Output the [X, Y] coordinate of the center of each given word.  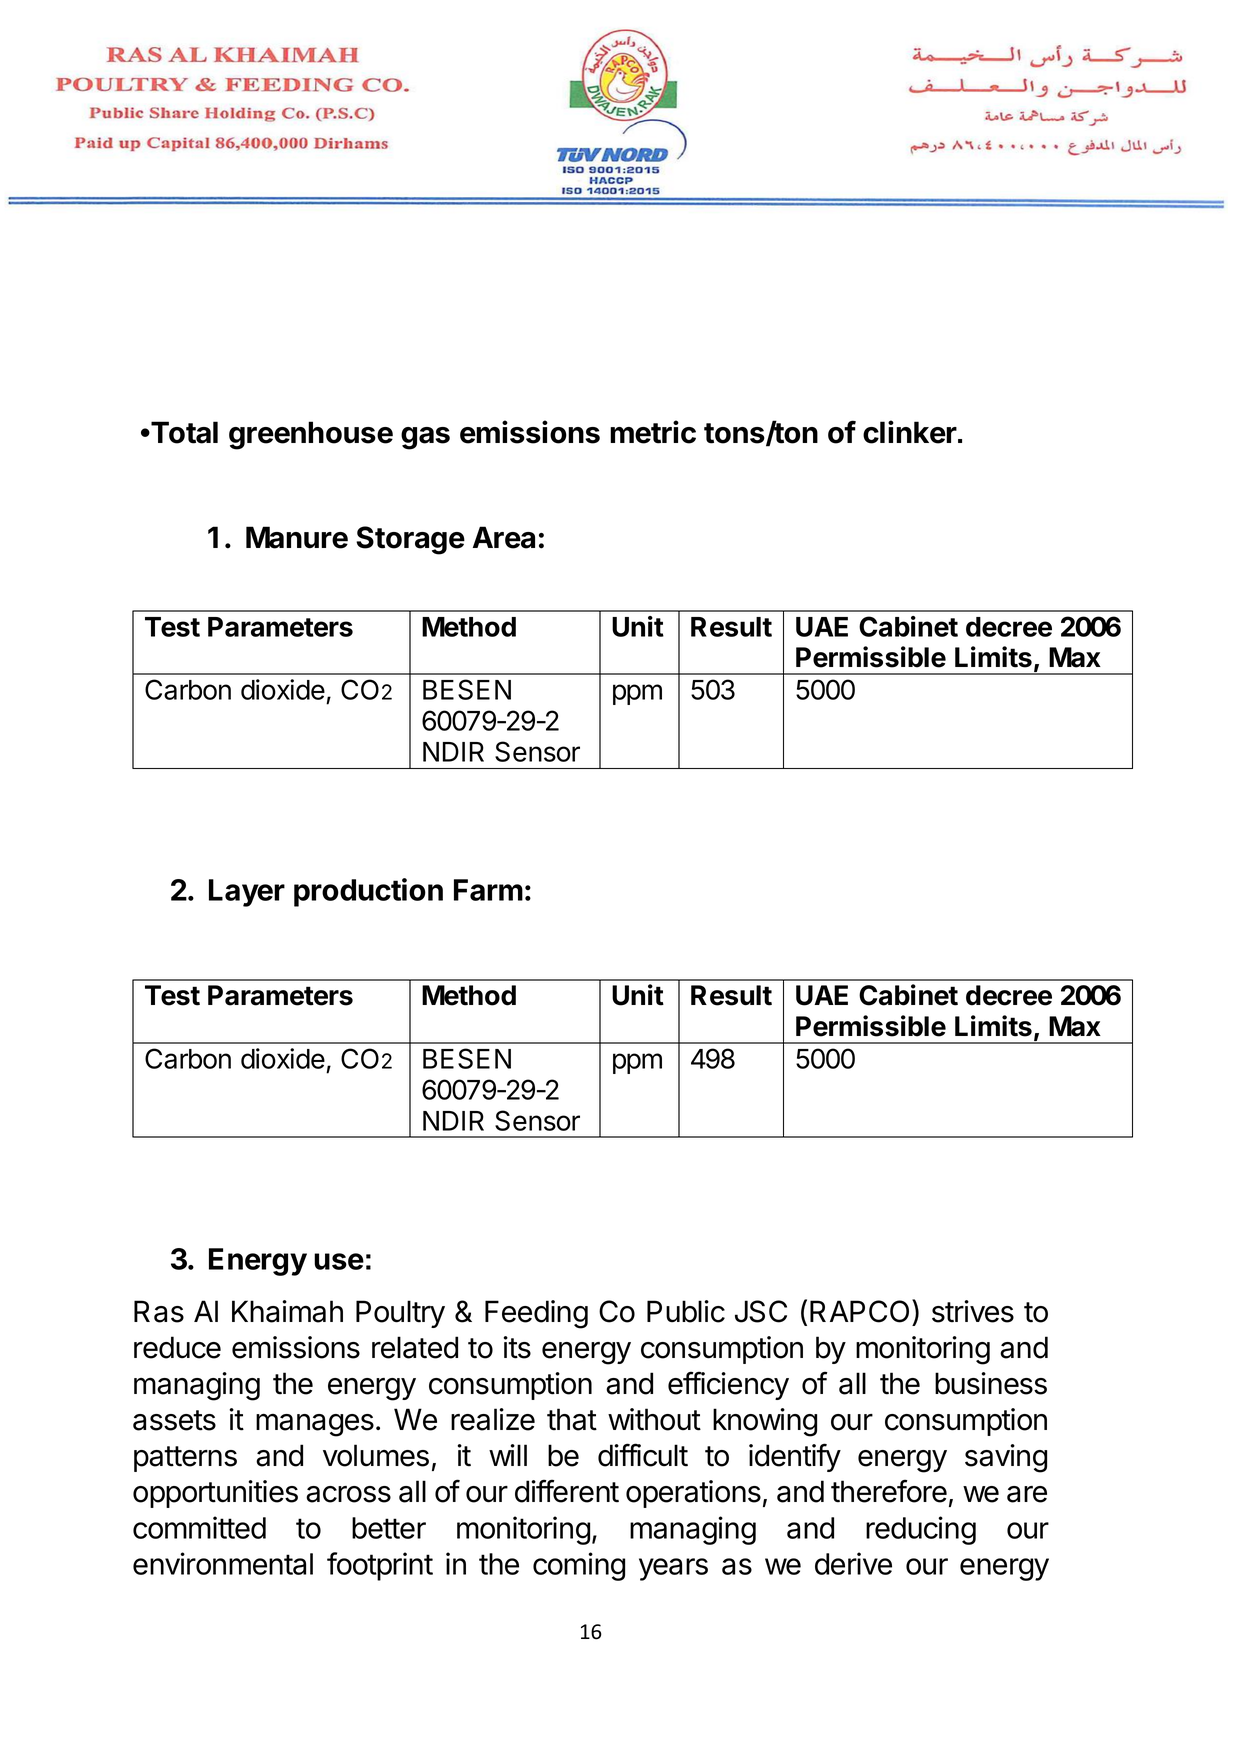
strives [973, 1311]
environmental [223, 1563]
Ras [159, 1311]
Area [504, 537]
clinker [910, 432]
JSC [761, 1311]
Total [183, 432]
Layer [247, 893]
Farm [488, 890]
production [368, 892]
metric [653, 432]
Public [686, 1311]
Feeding [536, 1314]
